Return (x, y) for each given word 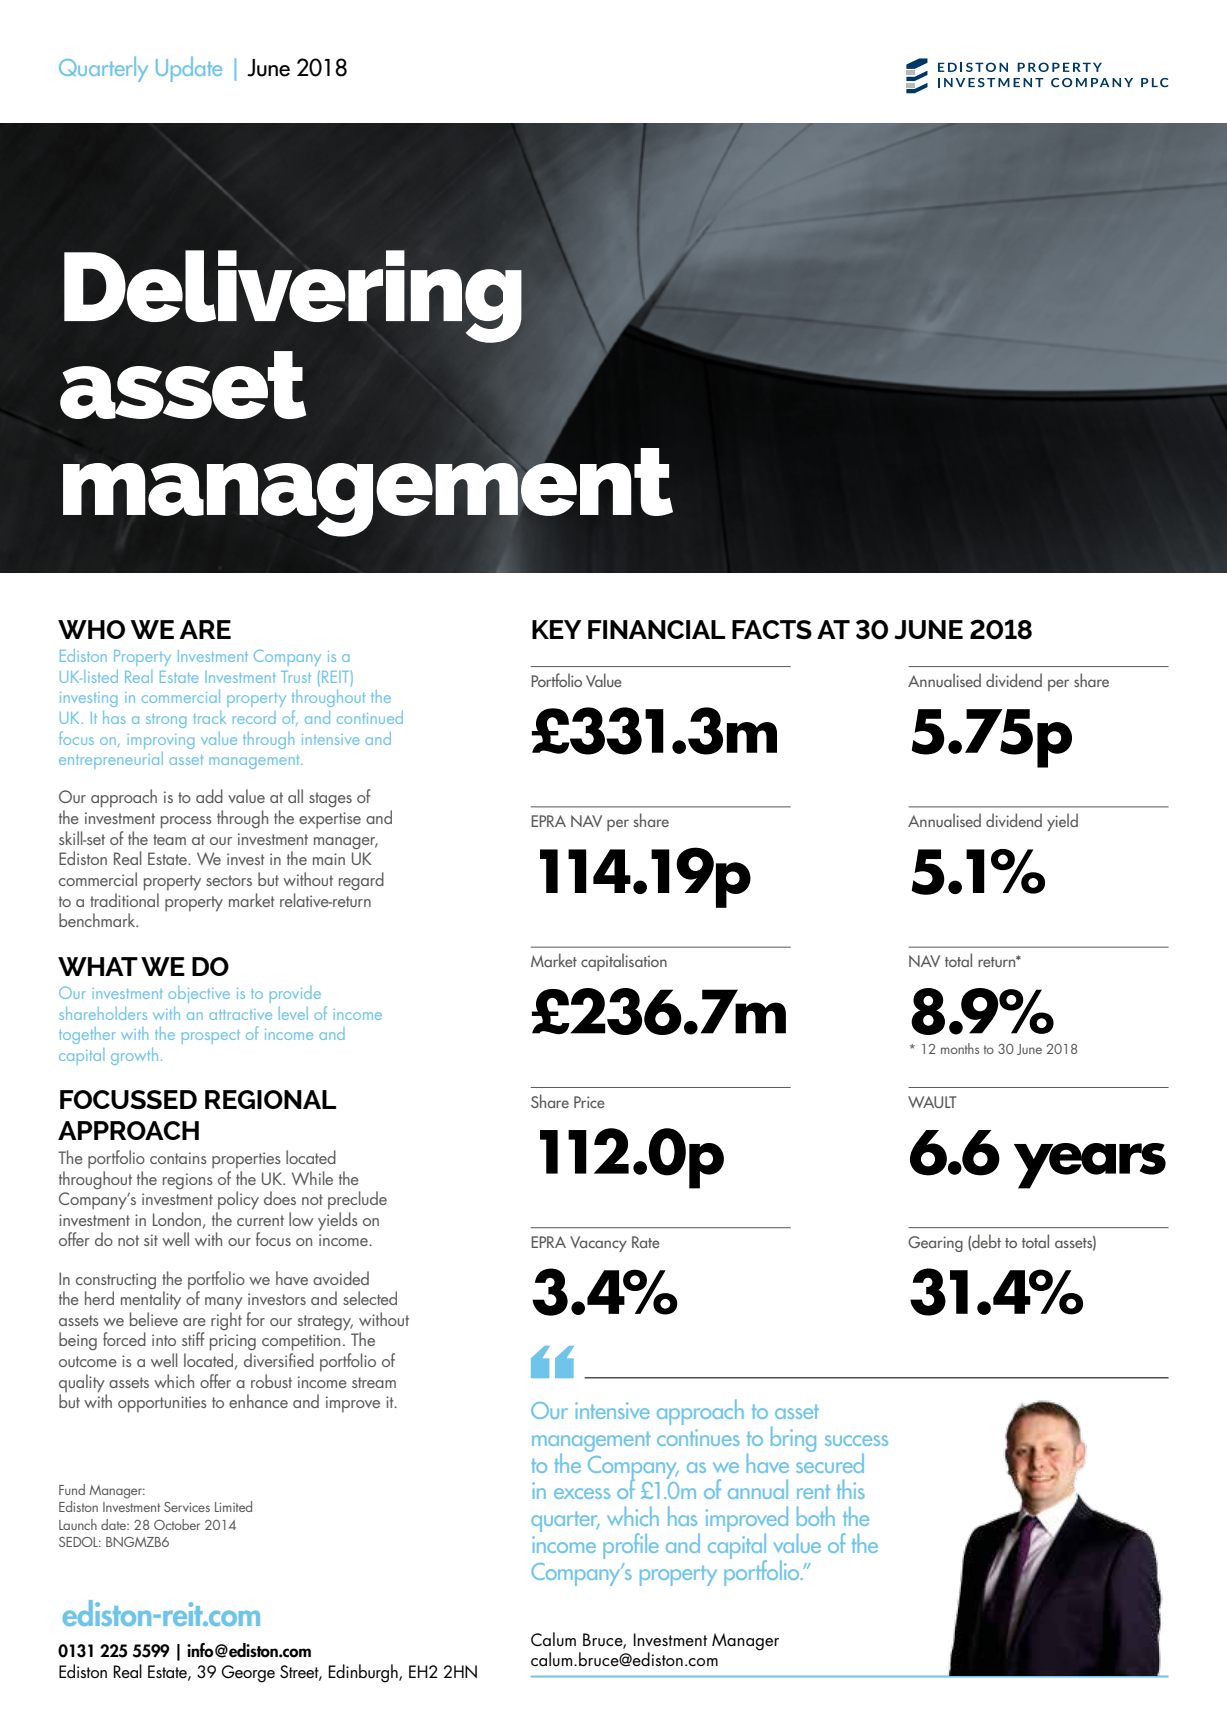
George (248, 1674)
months (960, 1048)
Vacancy (598, 1244)
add (209, 796)
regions (188, 1181)
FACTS (772, 630)
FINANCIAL (656, 629)
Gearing (935, 1244)
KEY (557, 629)
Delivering (293, 296)
